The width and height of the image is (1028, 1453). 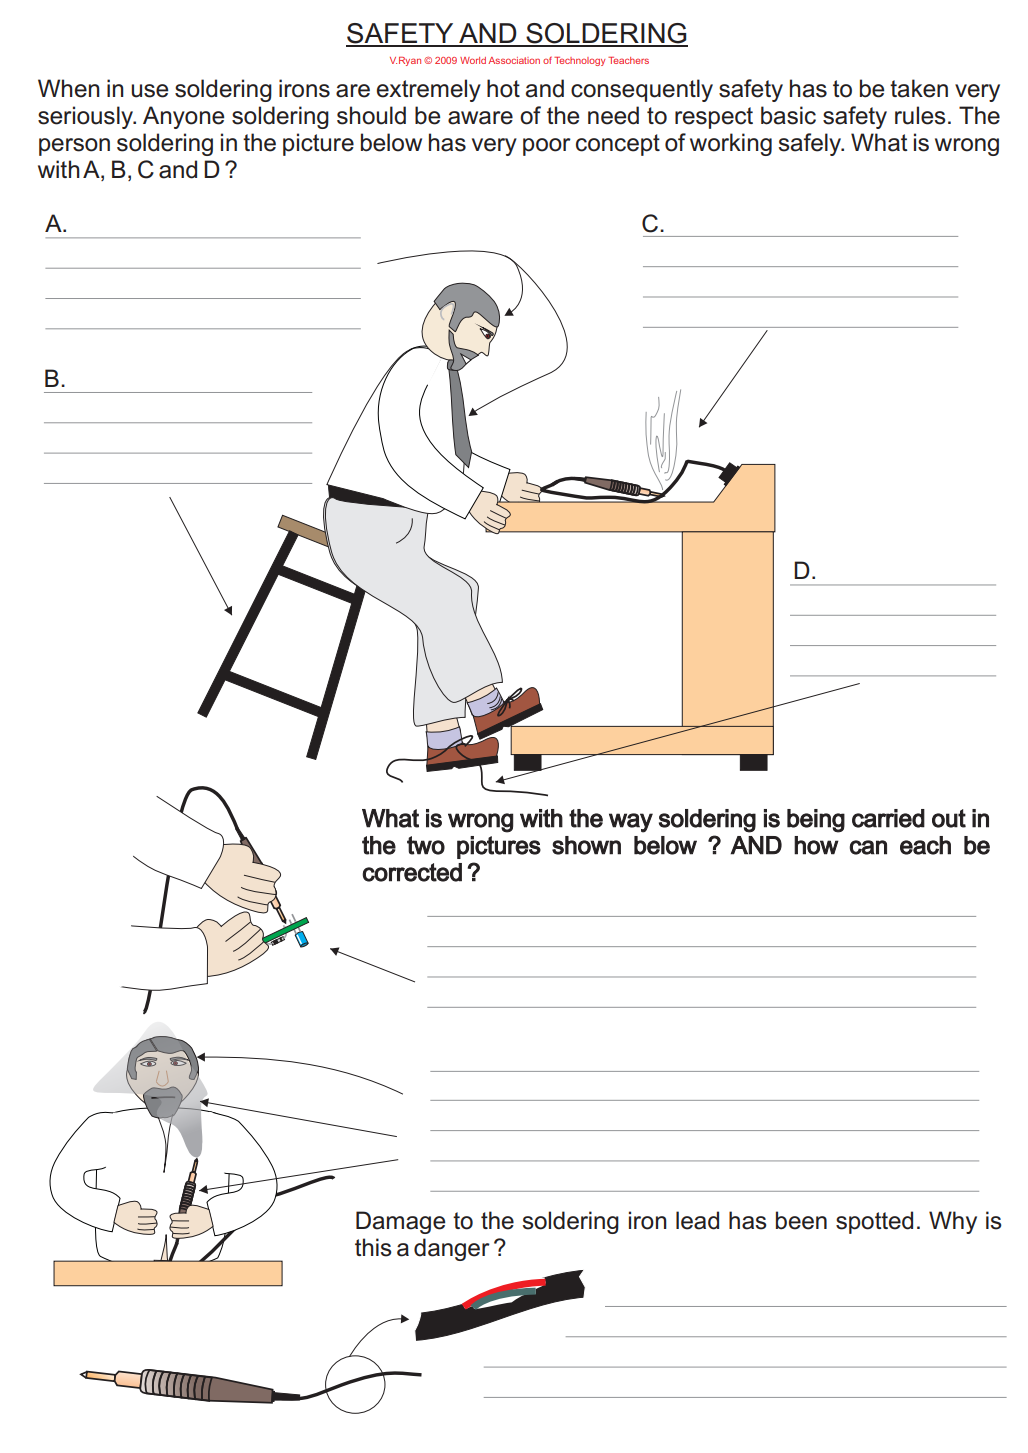 What do you see at coordinates (868, 847) in the image?
I see `can` at bounding box center [868, 847].
